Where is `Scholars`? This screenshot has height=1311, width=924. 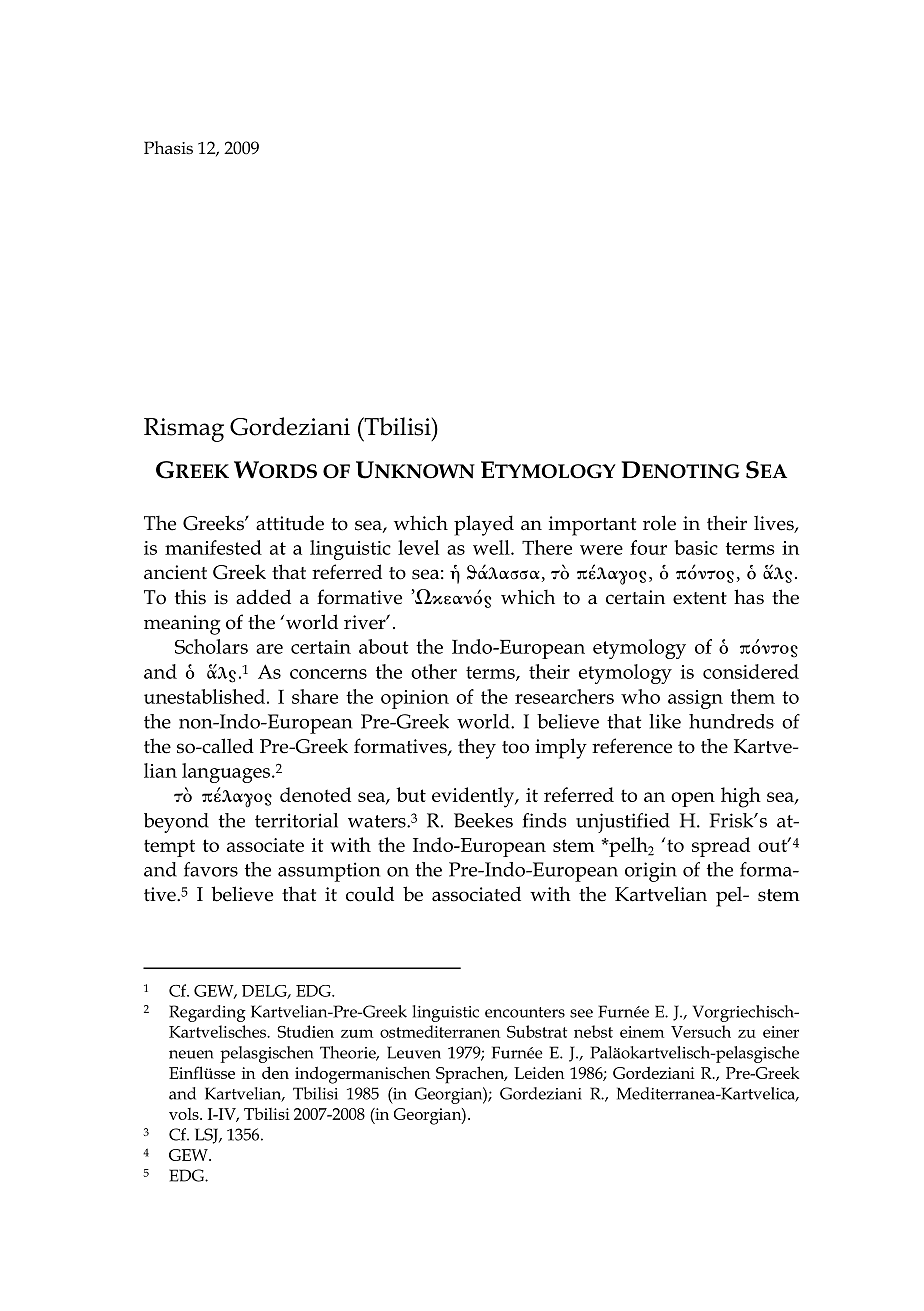 Scholars is located at coordinates (211, 646).
